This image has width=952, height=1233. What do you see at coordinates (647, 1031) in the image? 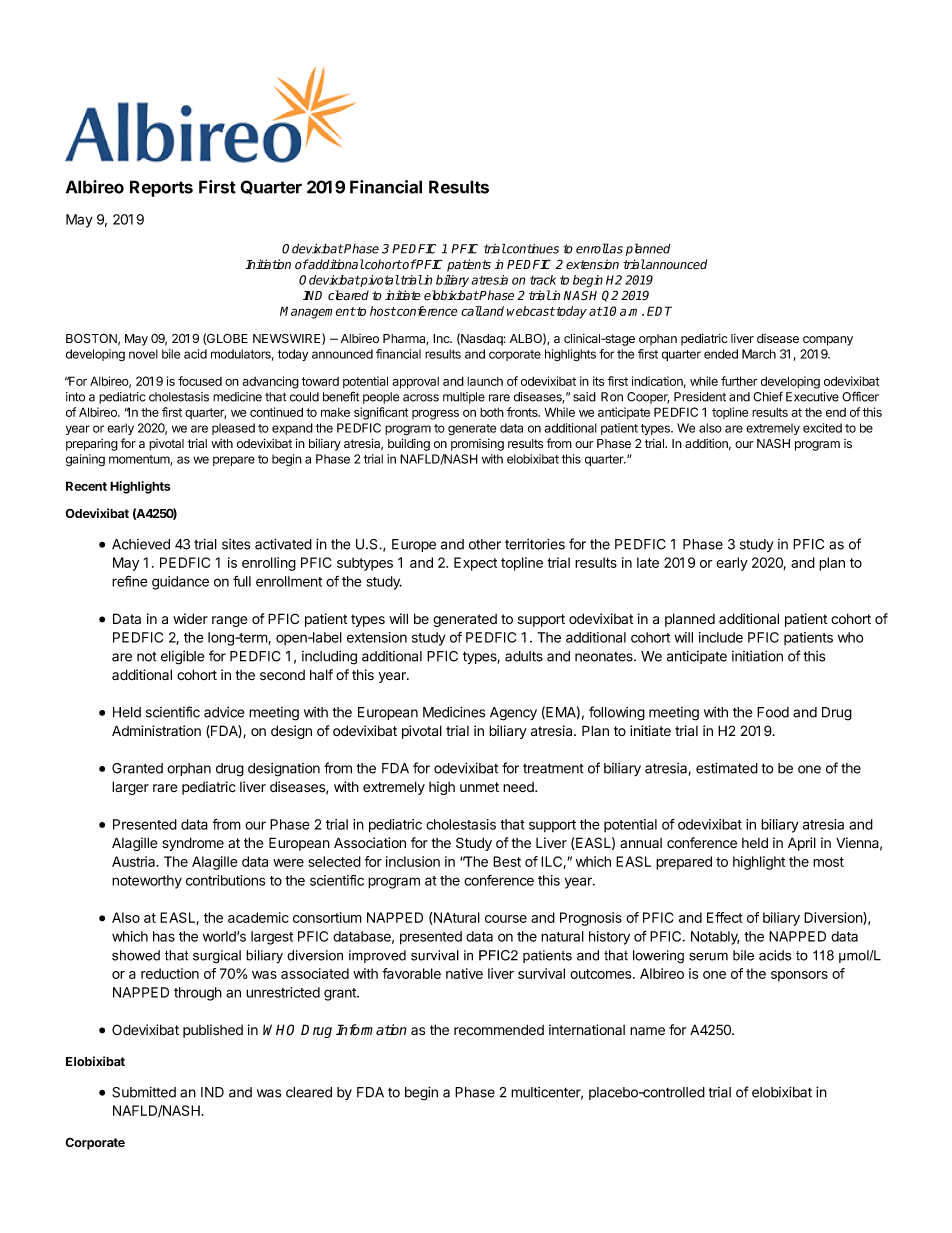
I see `name` at bounding box center [647, 1031].
